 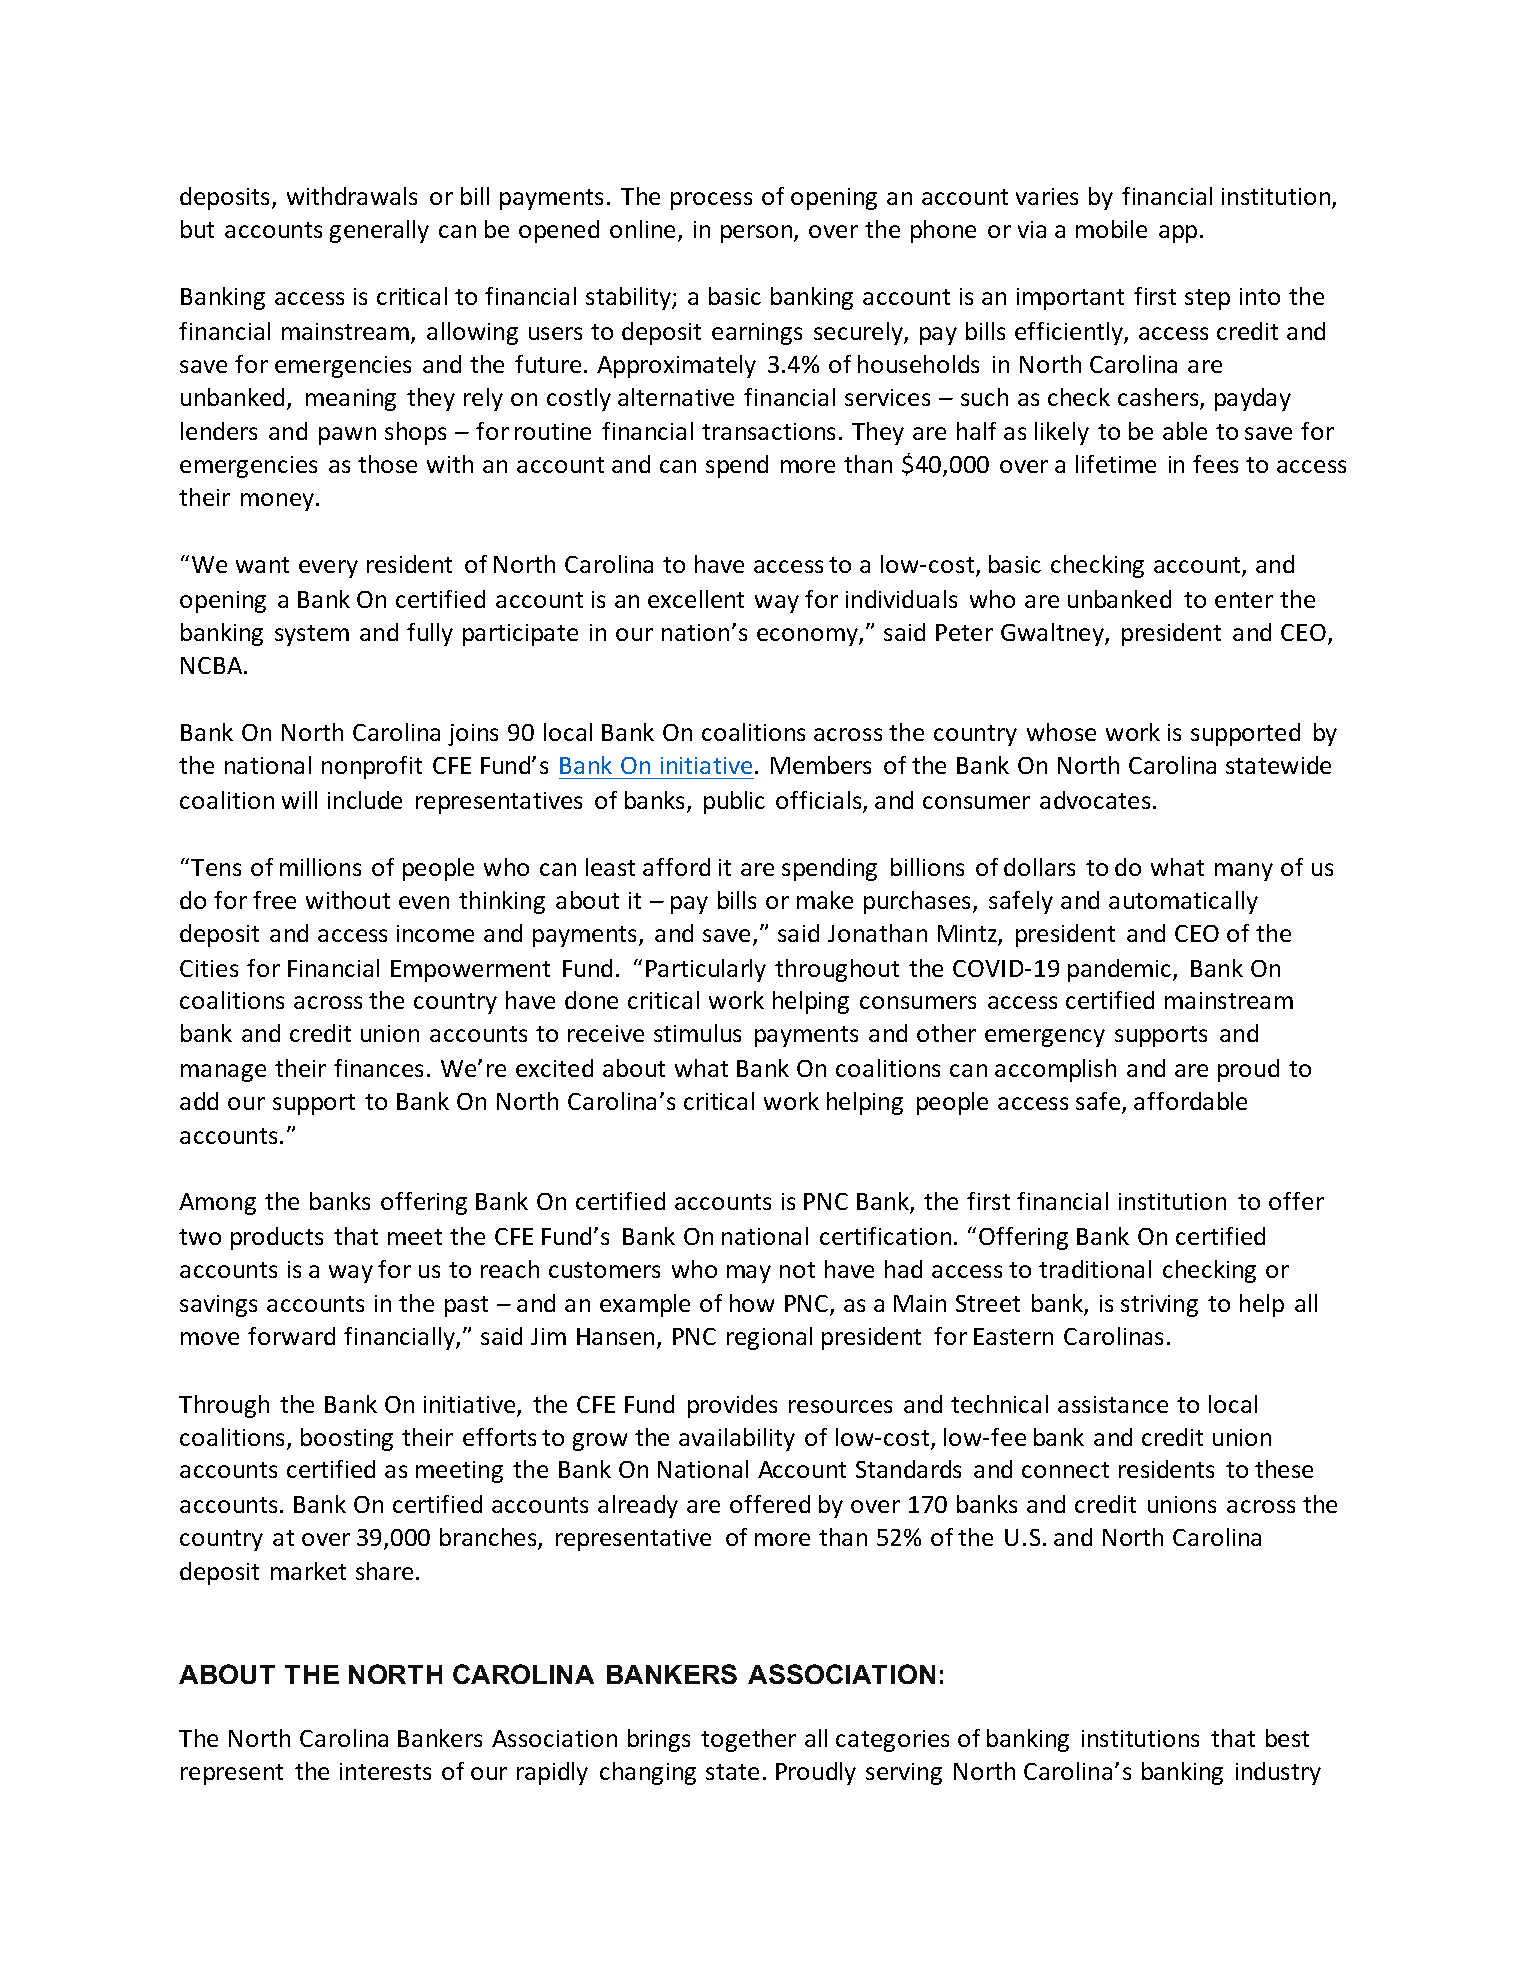 I want to click on interests, so click(x=385, y=1771).
